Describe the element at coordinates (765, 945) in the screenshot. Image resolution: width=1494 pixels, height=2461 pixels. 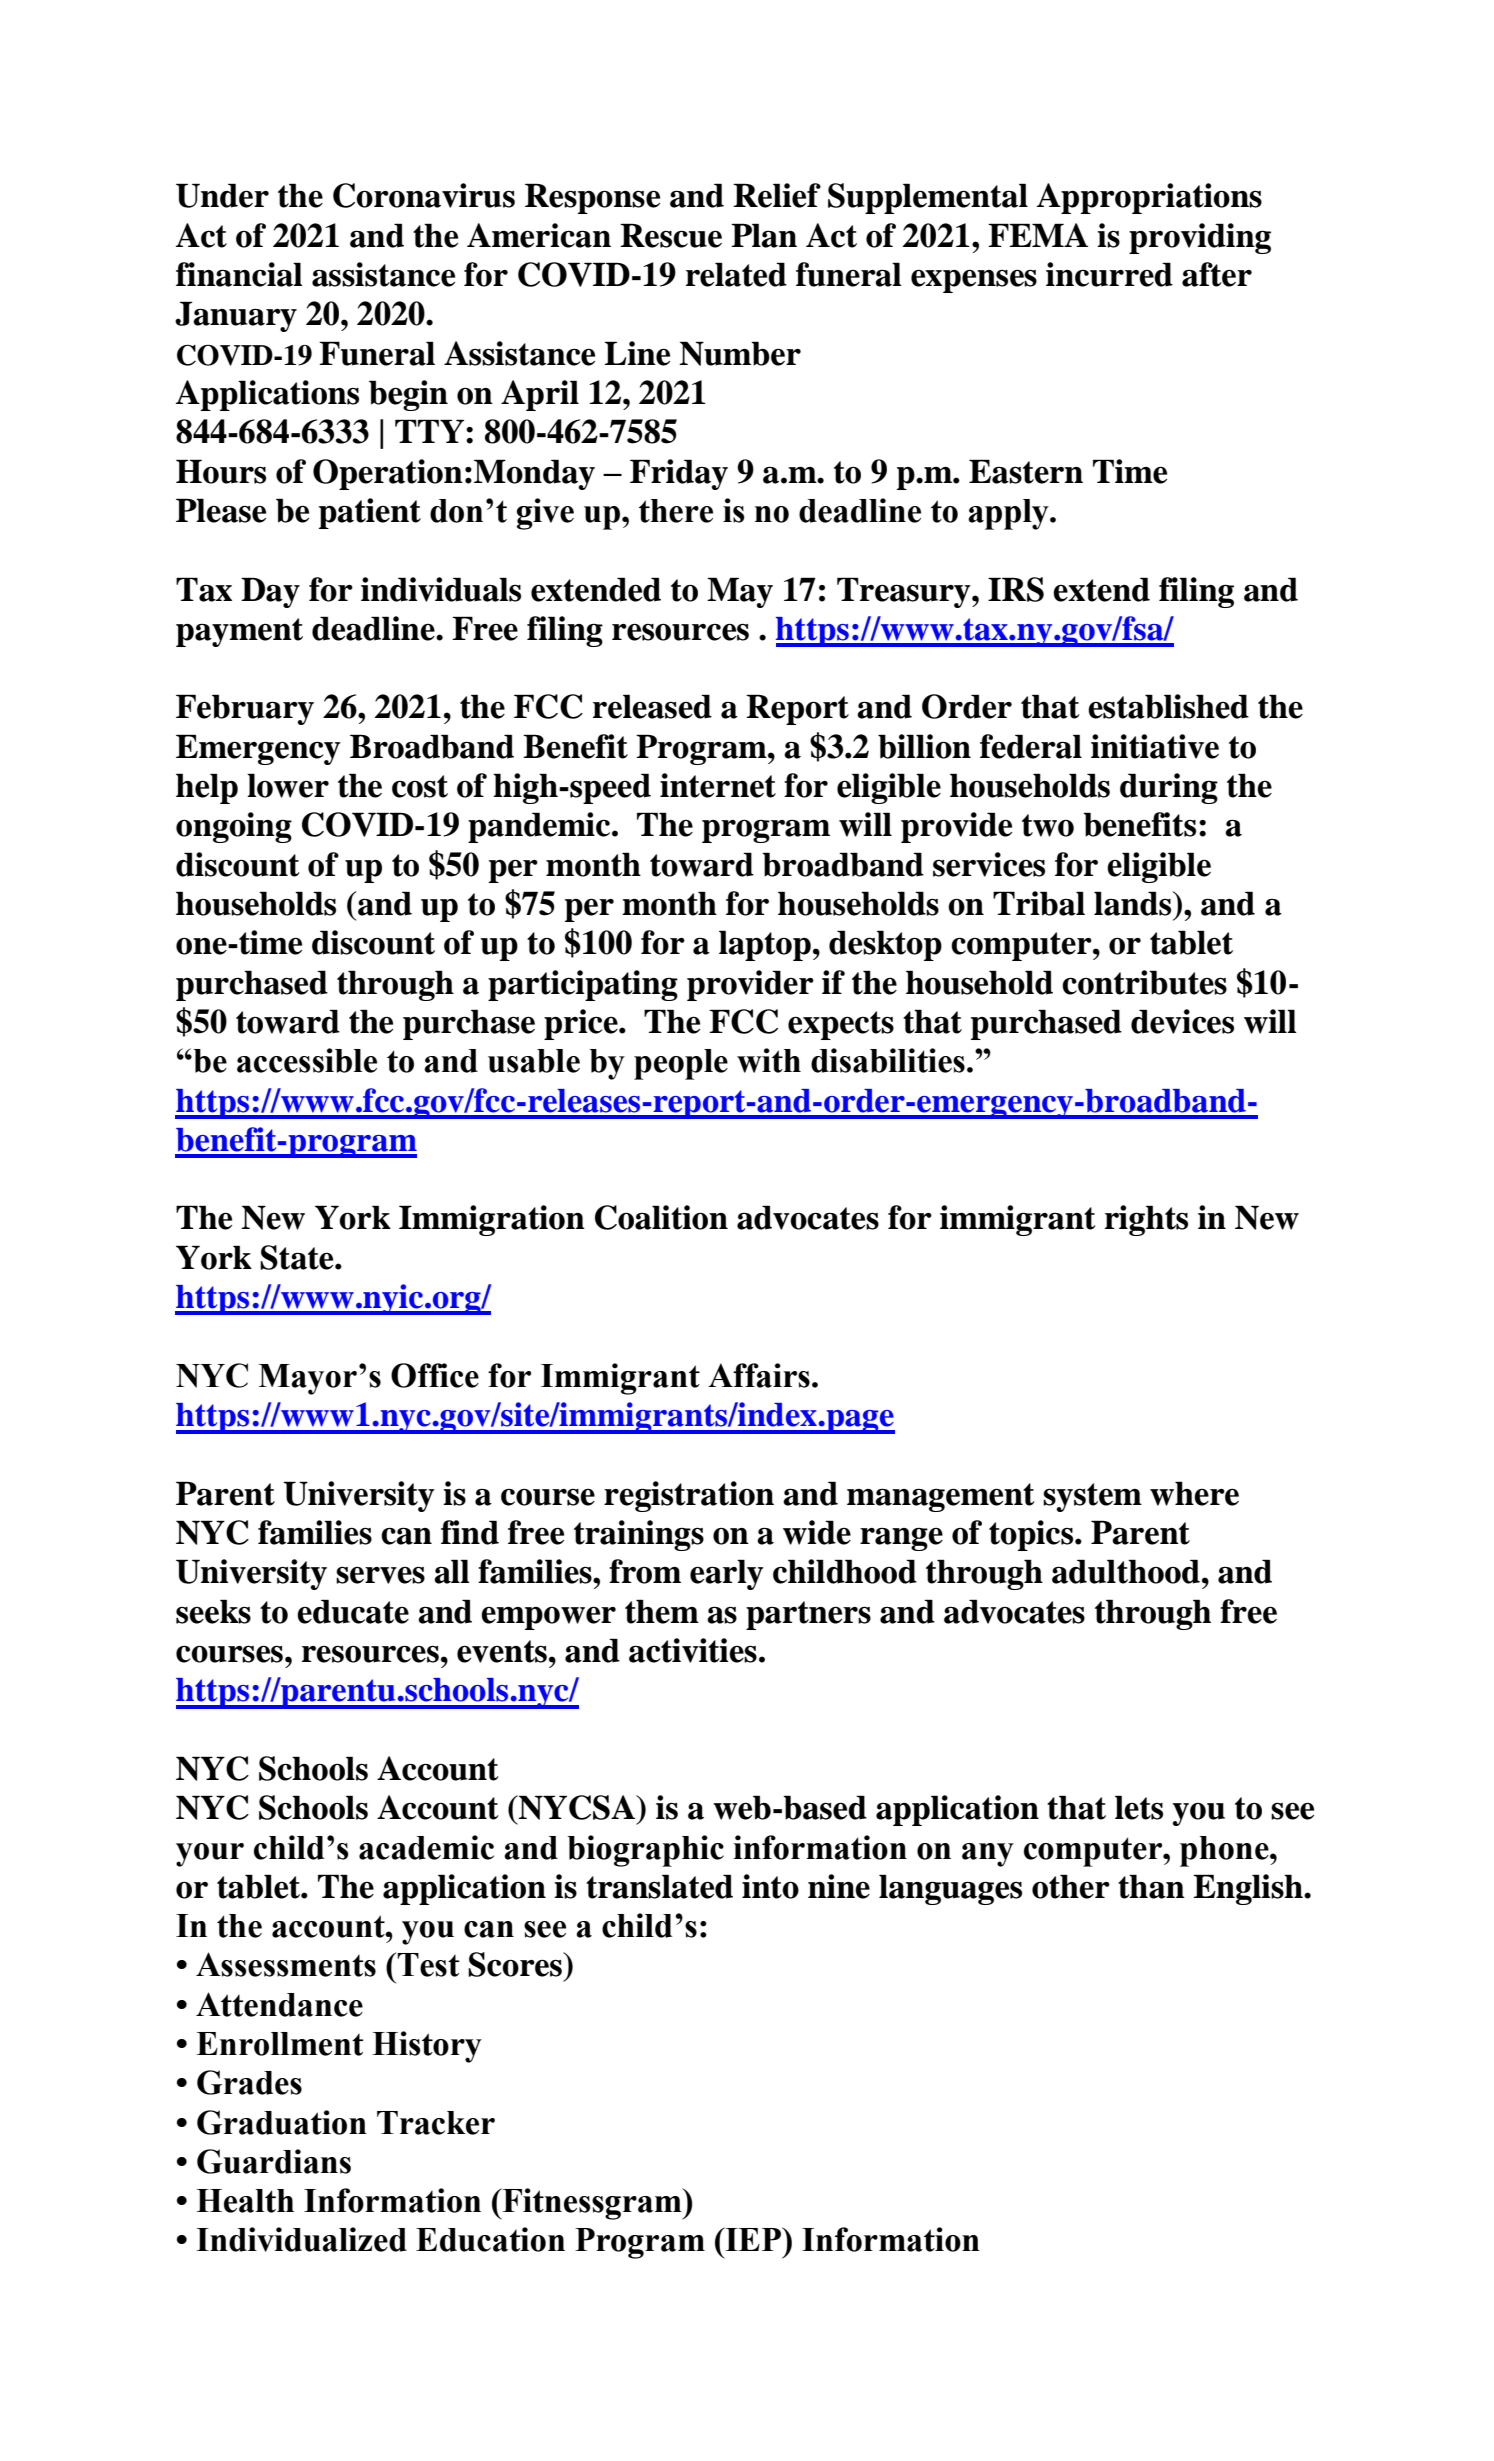
I see `laptop` at that location.
